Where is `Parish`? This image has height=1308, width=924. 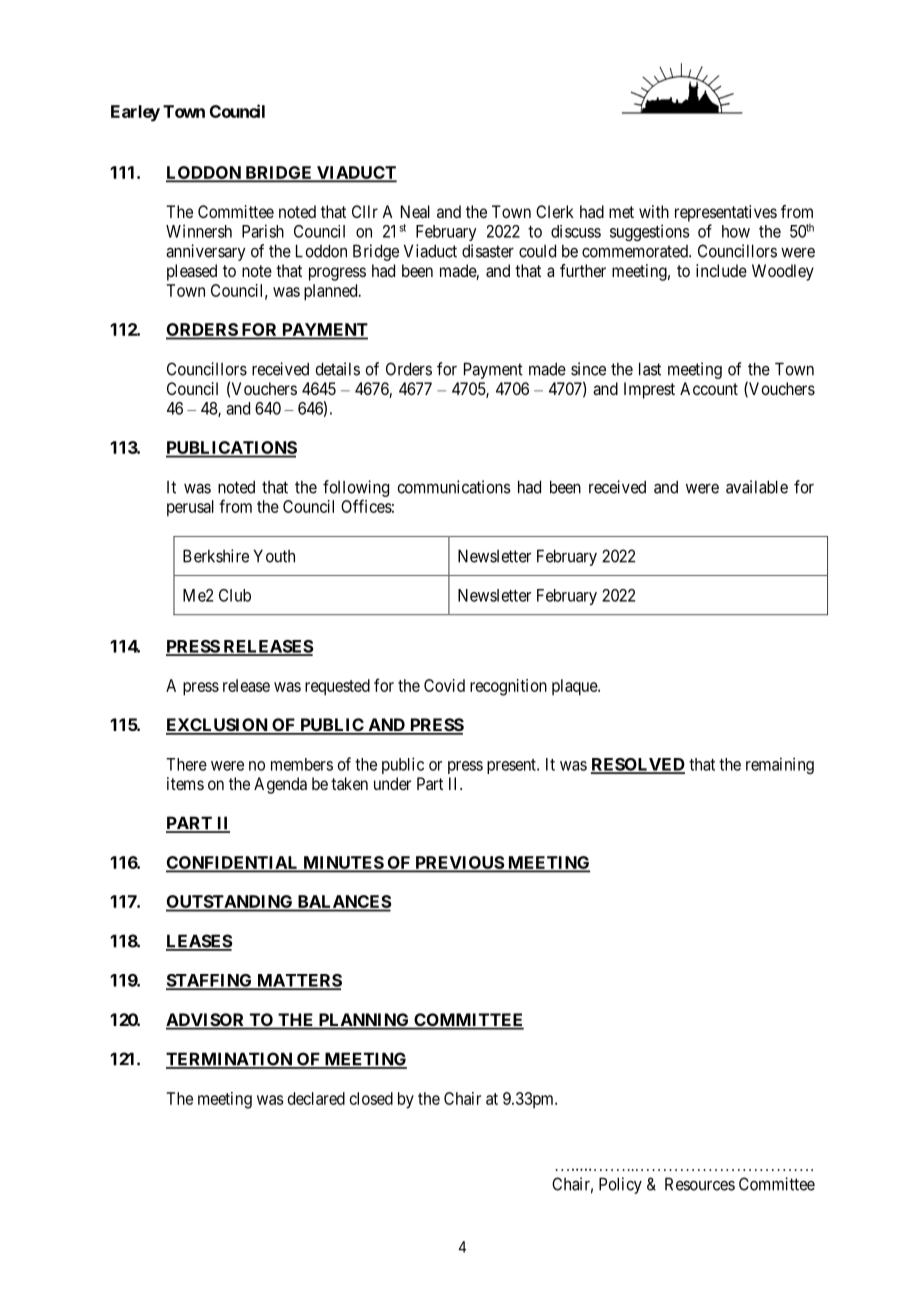 Parish is located at coordinates (263, 231).
